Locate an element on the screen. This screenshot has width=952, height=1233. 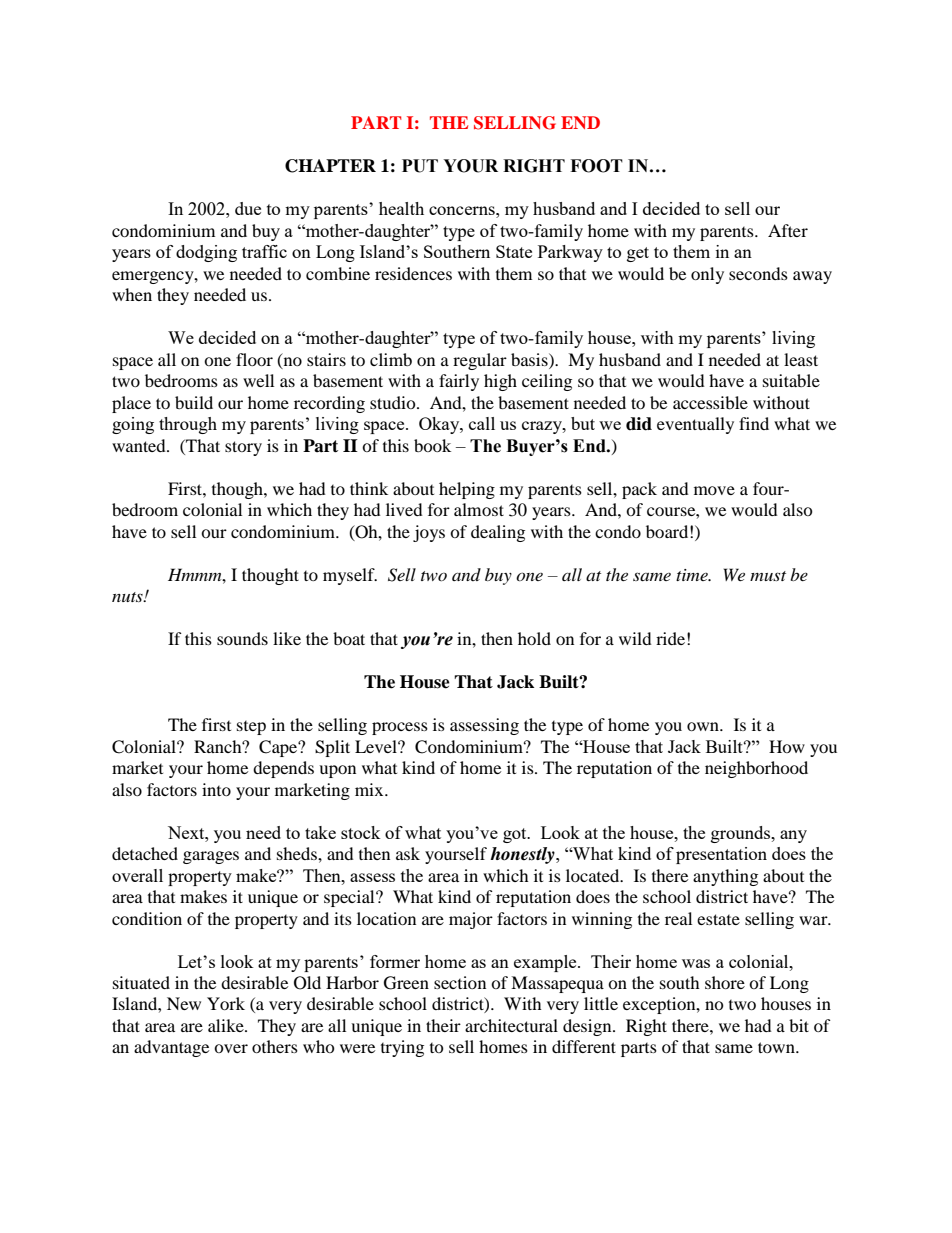
York is located at coordinates (226, 1003).
